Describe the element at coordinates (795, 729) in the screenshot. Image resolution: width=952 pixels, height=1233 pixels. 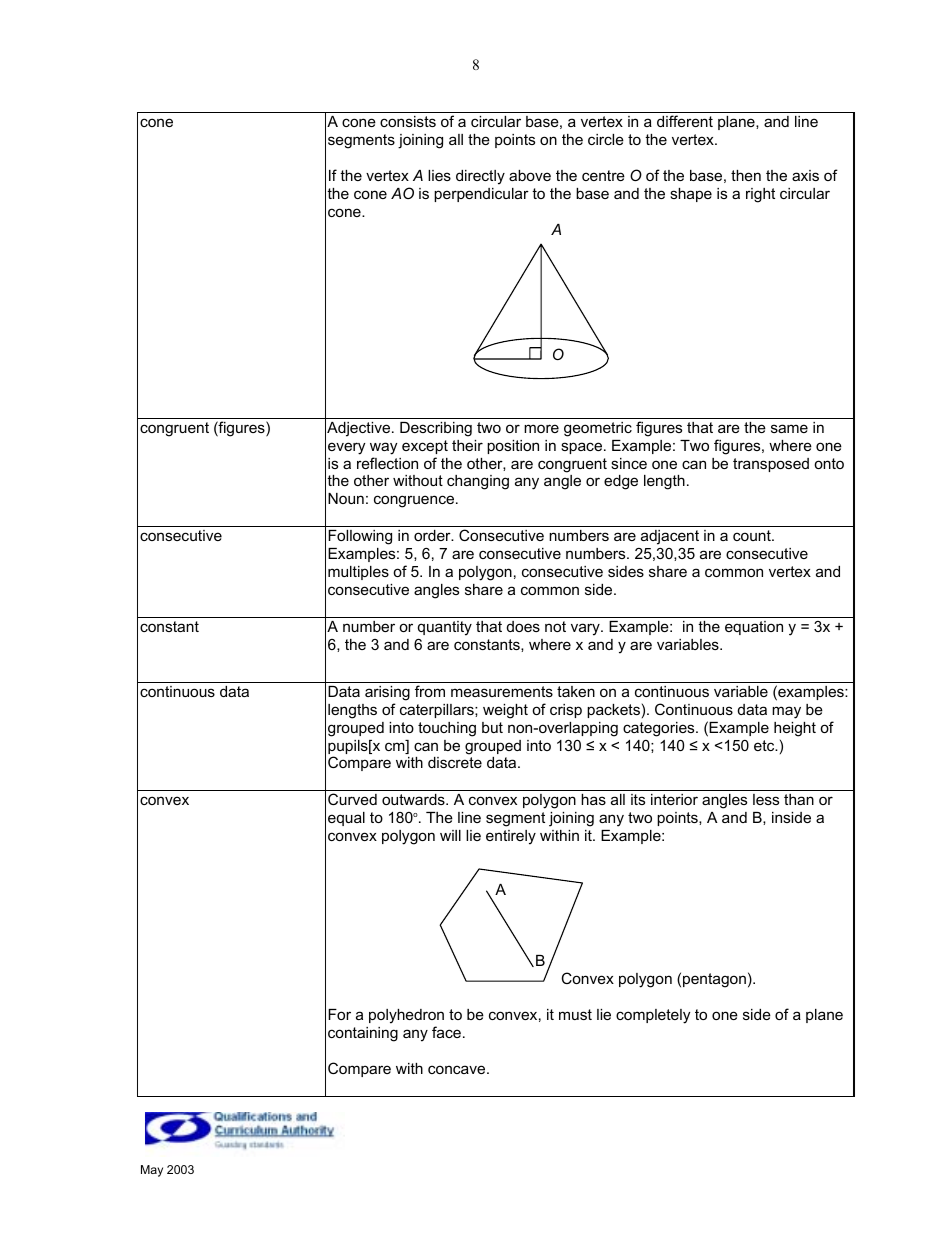
I see `height` at that location.
